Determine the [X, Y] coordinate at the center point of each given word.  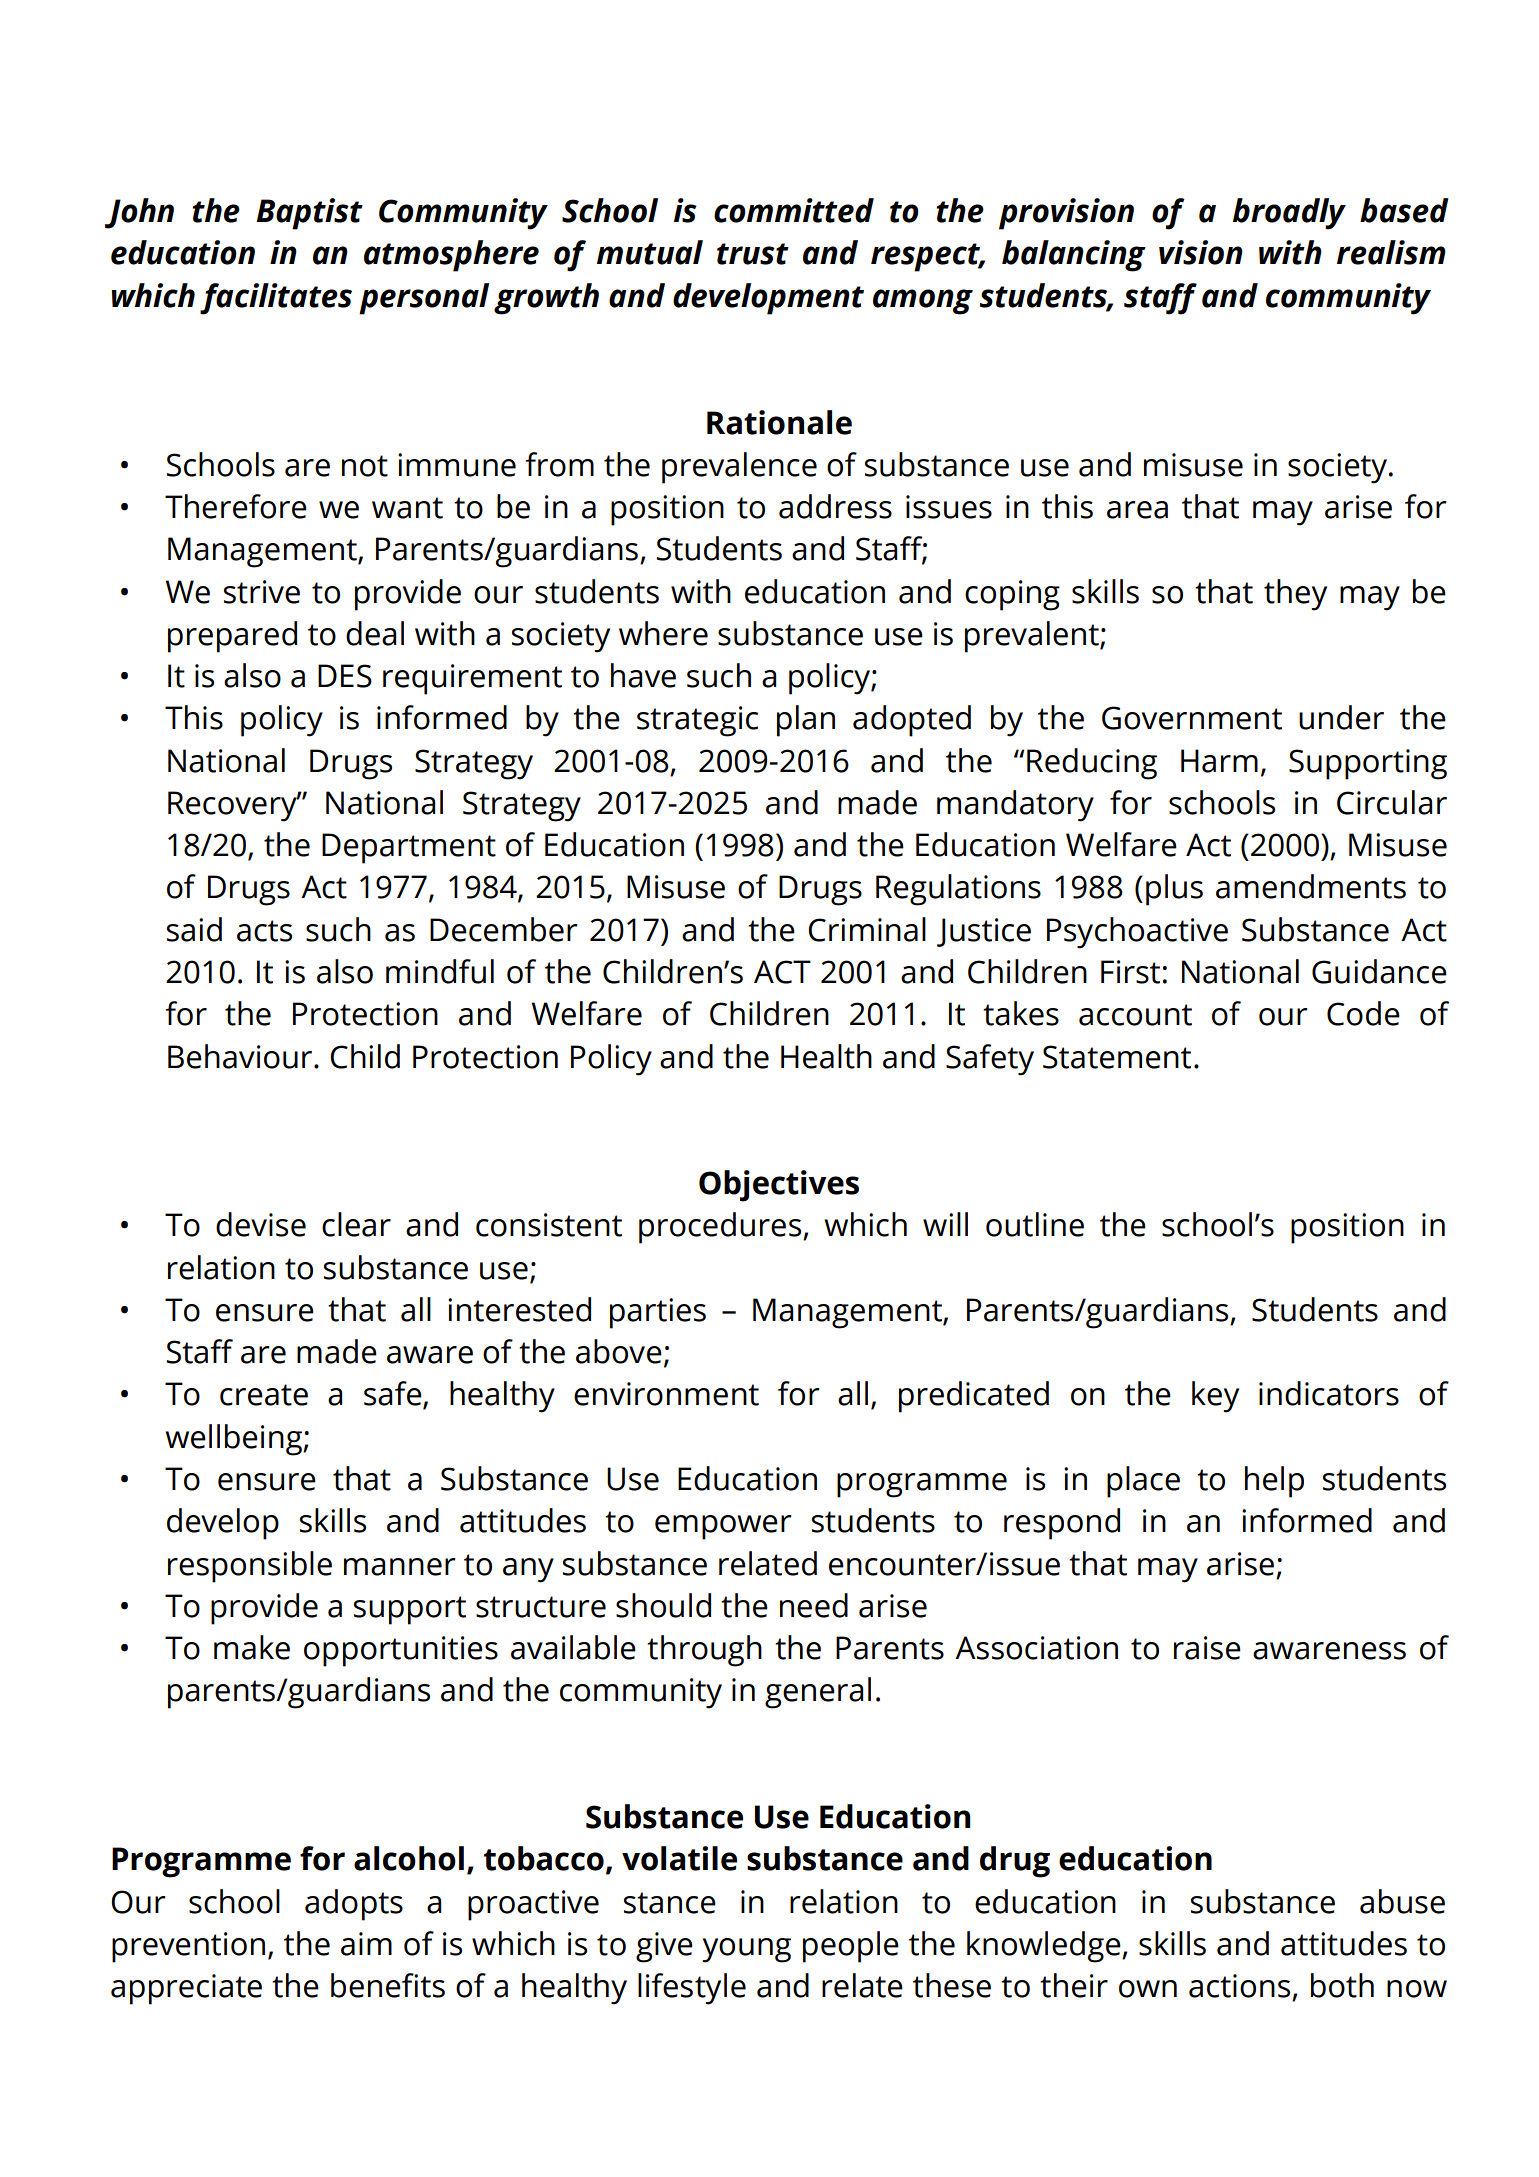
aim [366, 1944]
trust [753, 254]
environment [666, 1394]
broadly [1289, 214]
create [264, 1395]
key [1215, 1397]
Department [409, 848]
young [746, 1950]
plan [806, 721]
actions [1239, 1986]
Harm [1219, 761]
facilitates [276, 299]
